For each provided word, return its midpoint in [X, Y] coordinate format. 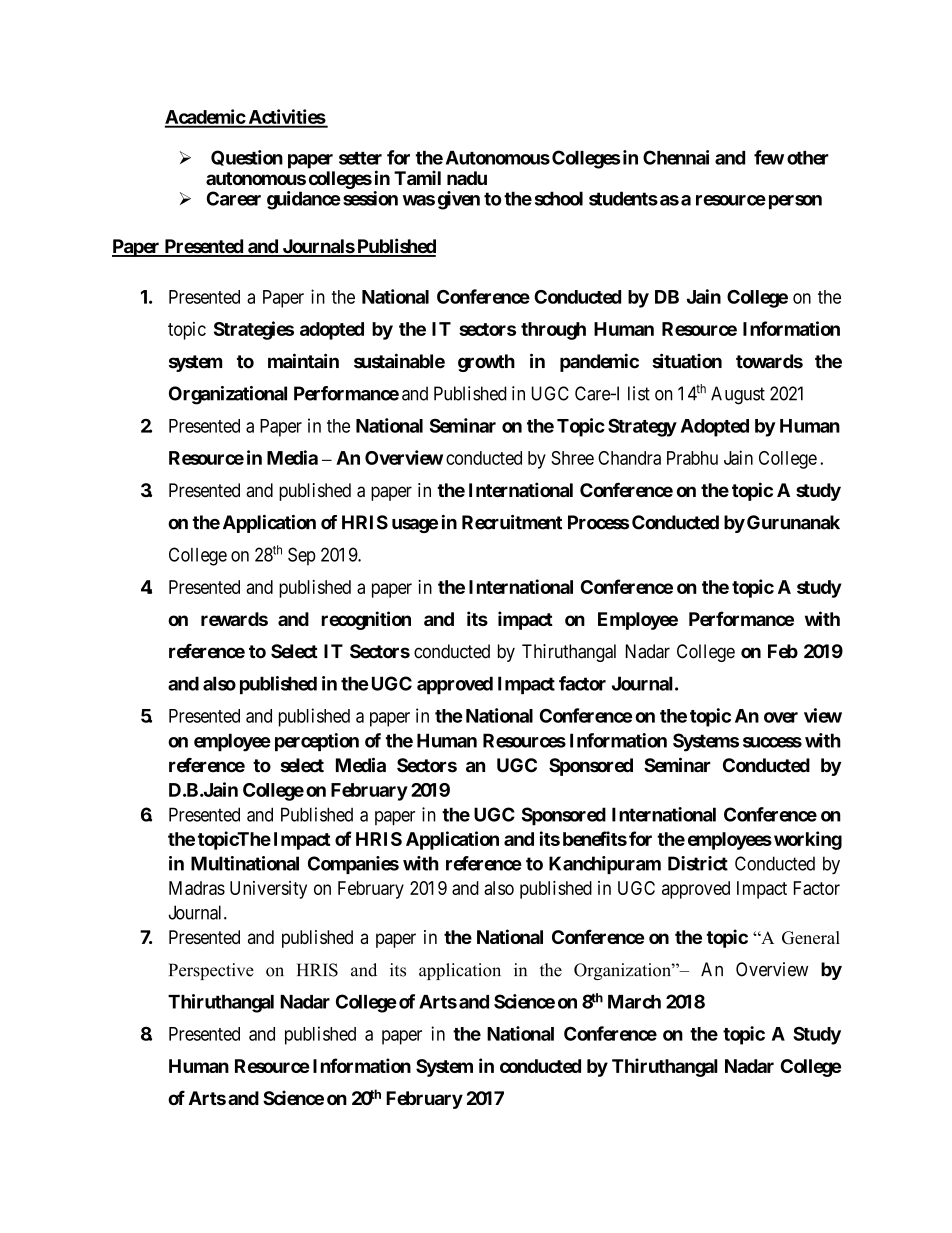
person [795, 202]
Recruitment [512, 522]
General [811, 938]
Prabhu [692, 458]
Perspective [211, 971]
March [634, 1002]
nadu [467, 178]
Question [247, 158]
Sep [302, 556]
